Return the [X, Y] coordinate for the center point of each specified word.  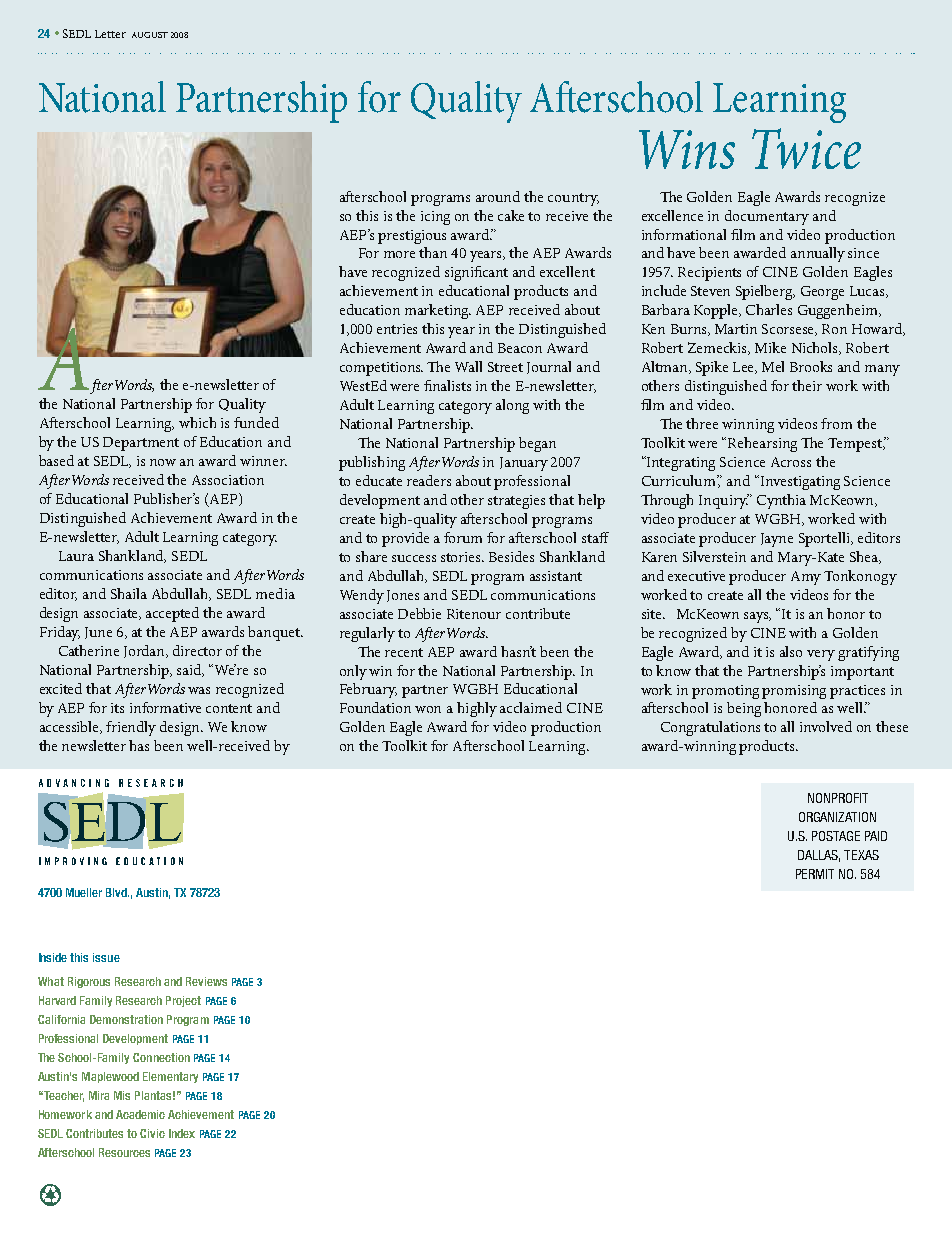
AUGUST [150, 35]
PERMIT [815, 874]
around [498, 196]
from [836, 423]
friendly [131, 728]
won [428, 709]
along [512, 406]
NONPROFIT [838, 798]
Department [141, 444]
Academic [140, 1114]
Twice [806, 148]
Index [182, 1133]
